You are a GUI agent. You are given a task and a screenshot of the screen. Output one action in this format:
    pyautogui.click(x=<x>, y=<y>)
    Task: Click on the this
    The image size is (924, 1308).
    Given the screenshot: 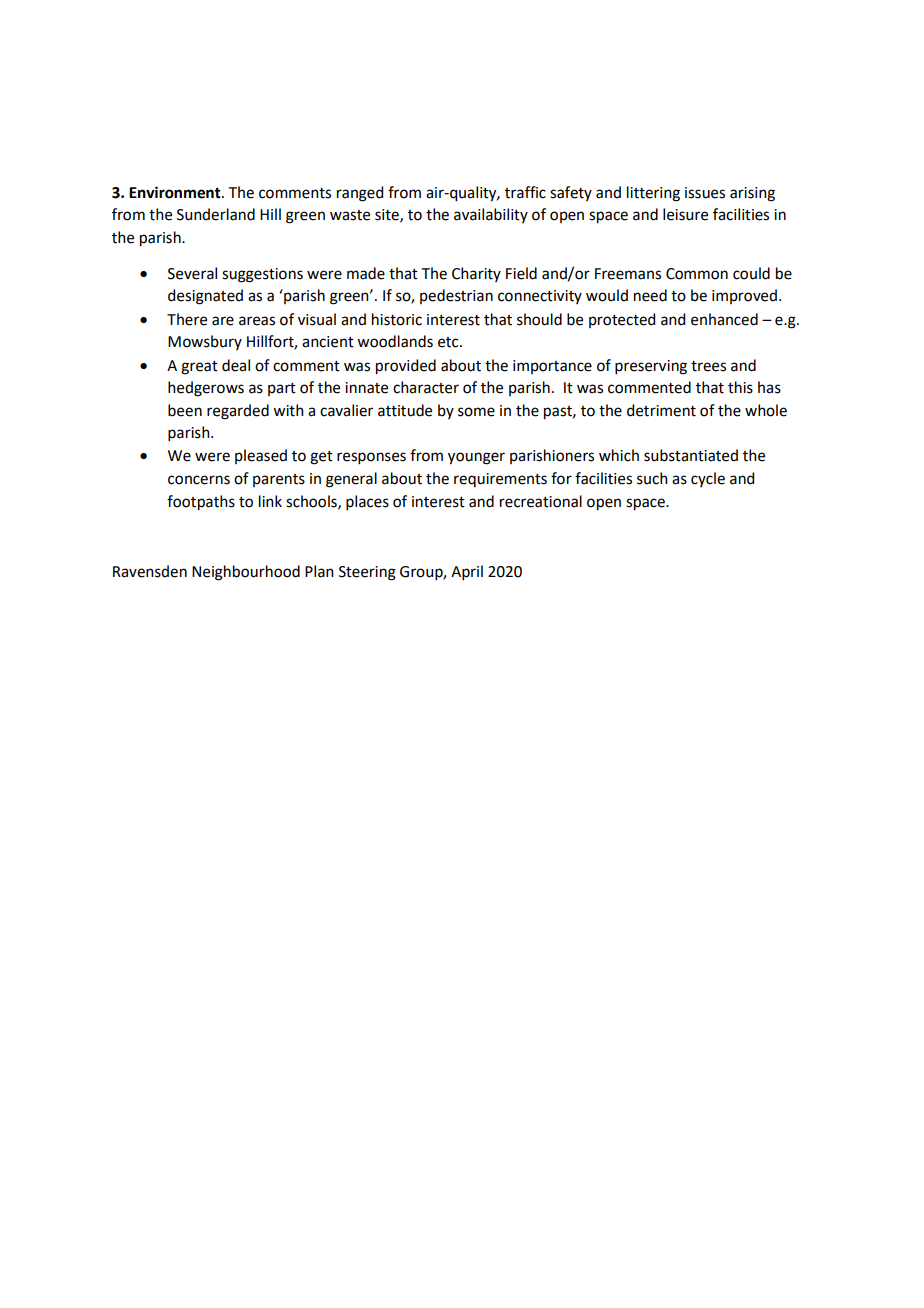 What is the action you would take?
    pyautogui.click(x=740, y=387)
